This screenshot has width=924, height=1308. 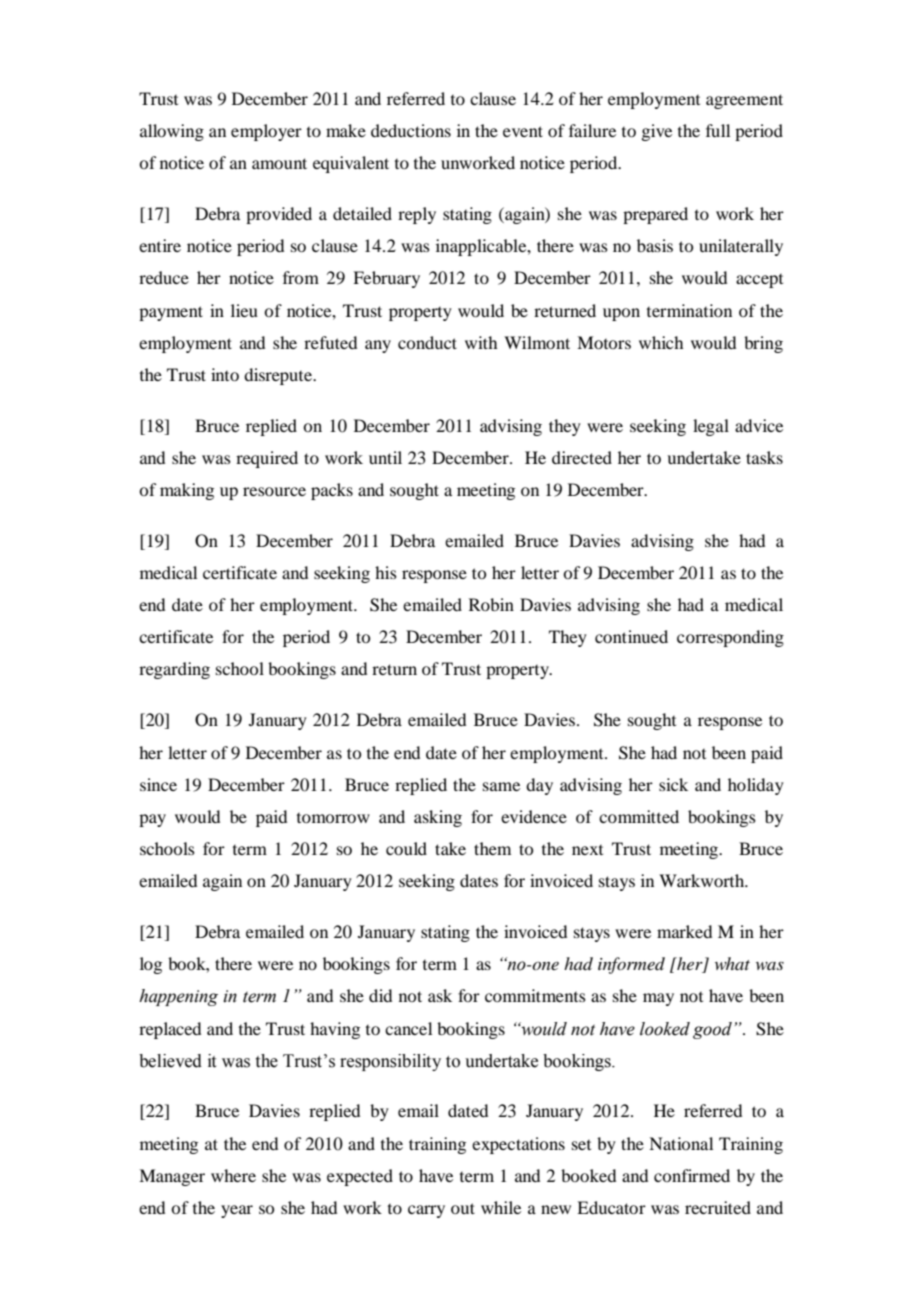 I want to click on employer, so click(x=266, y=132).
